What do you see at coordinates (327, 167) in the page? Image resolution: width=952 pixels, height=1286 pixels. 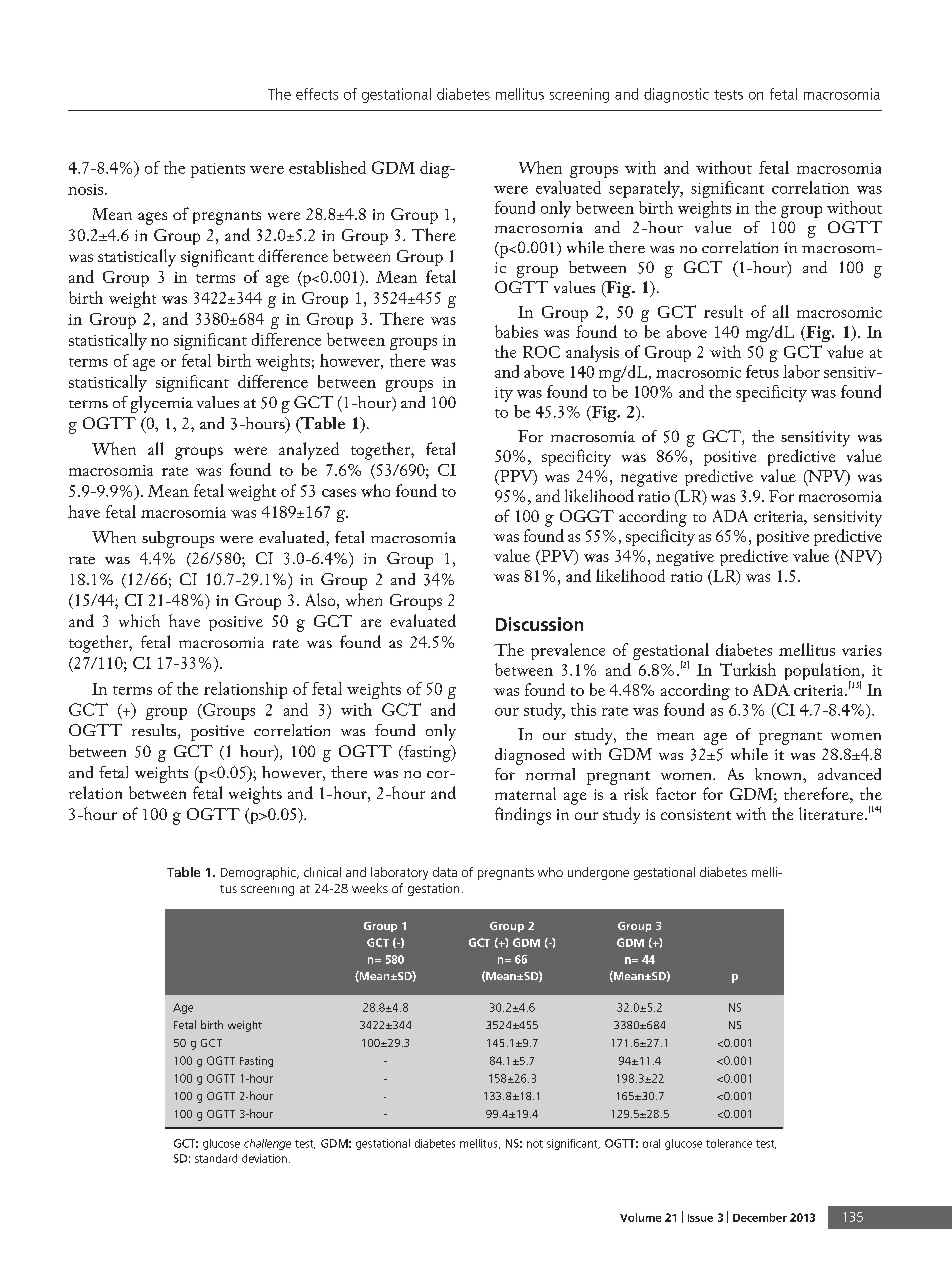 I see `established` at bounding box center [327, 167].
